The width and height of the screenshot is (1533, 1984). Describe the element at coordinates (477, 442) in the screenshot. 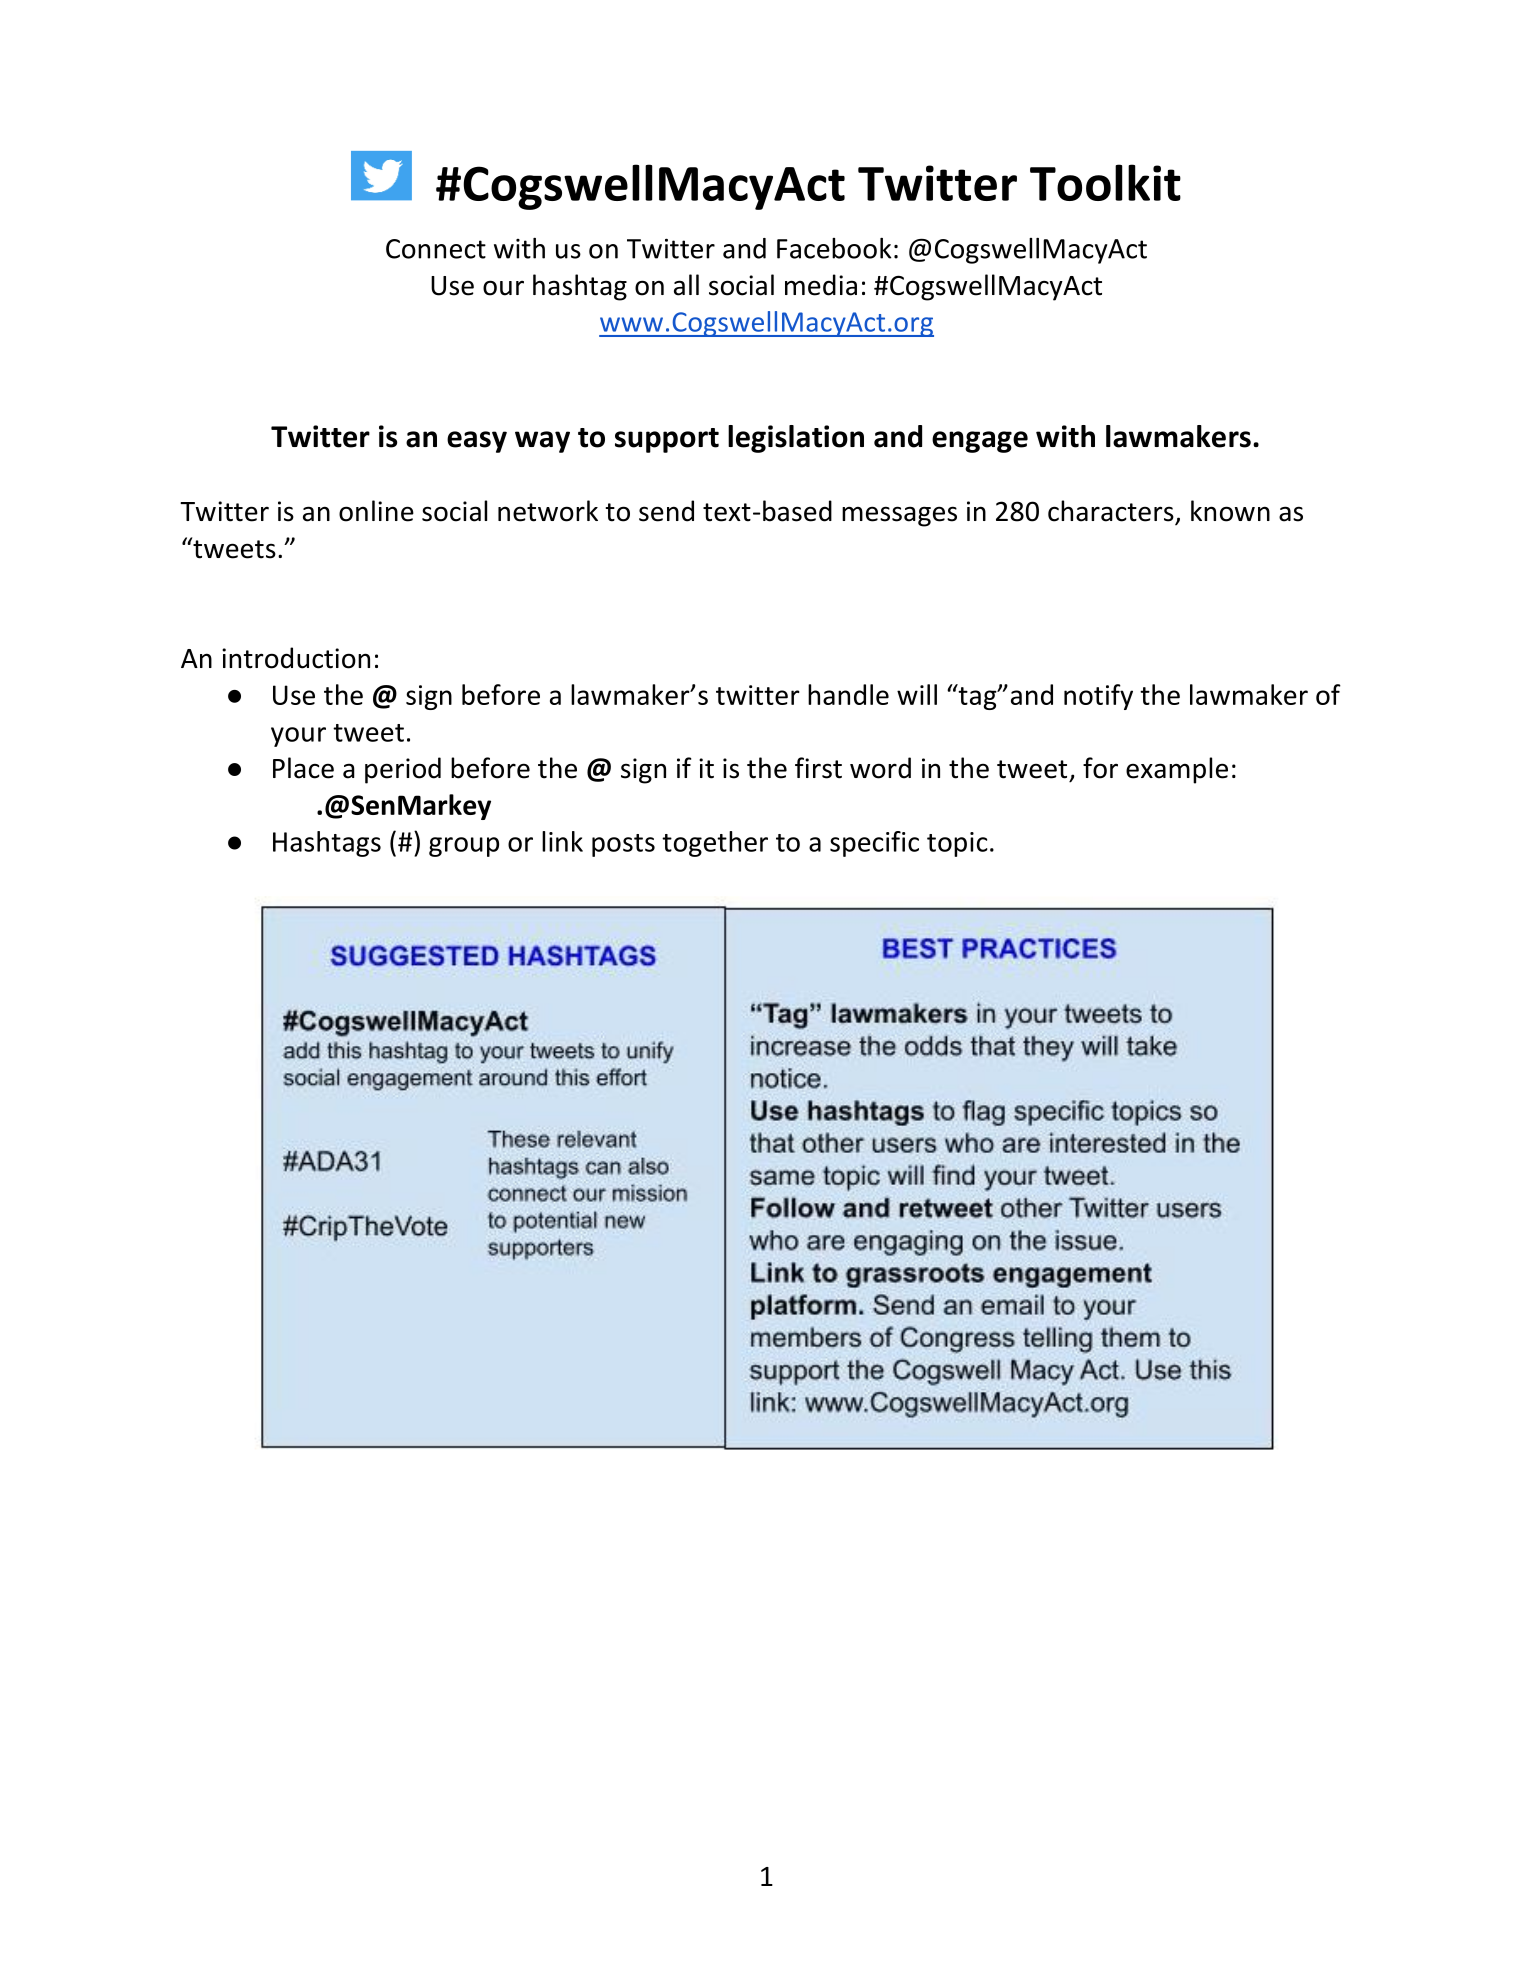

I see `easy` at that location.
